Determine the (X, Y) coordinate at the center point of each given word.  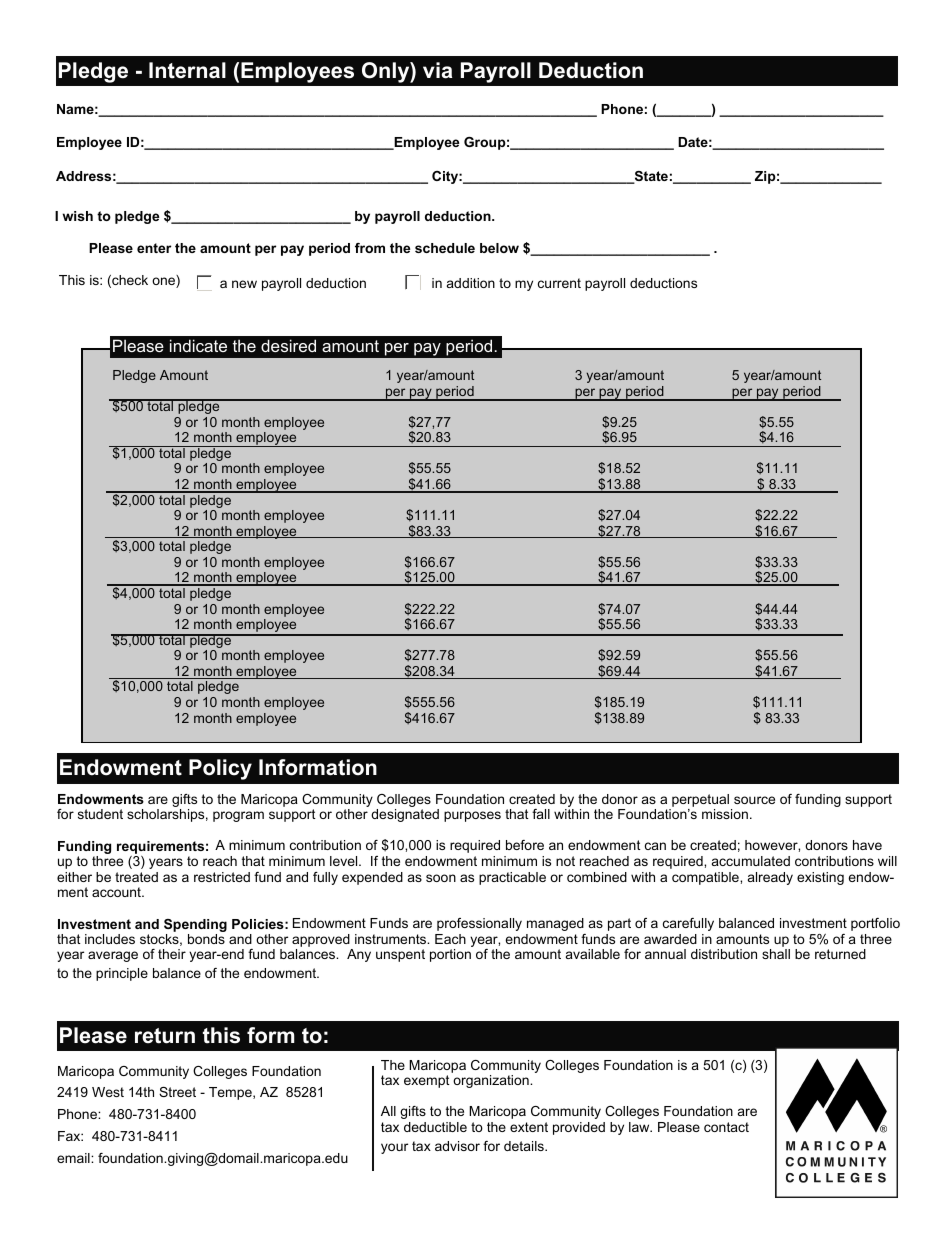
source (754, 800)
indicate (198, 345)
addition (471, 283)
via (437, 70)
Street (177, 1092)
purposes (472, 816)
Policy (220, 769)
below (499, 248)
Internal (187, 70)
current (559, 283)
